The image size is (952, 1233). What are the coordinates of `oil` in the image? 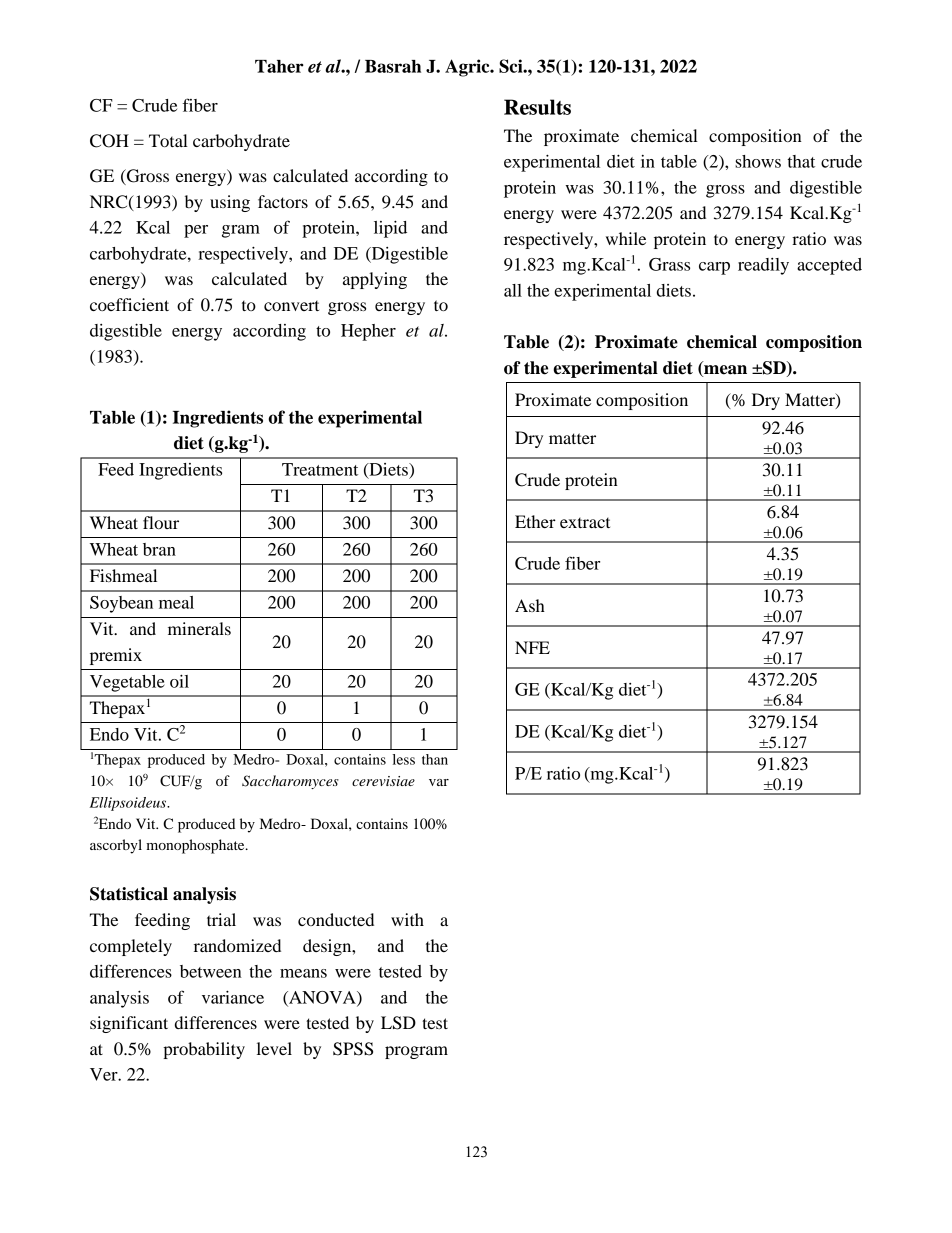 It's located at (179, 681).
